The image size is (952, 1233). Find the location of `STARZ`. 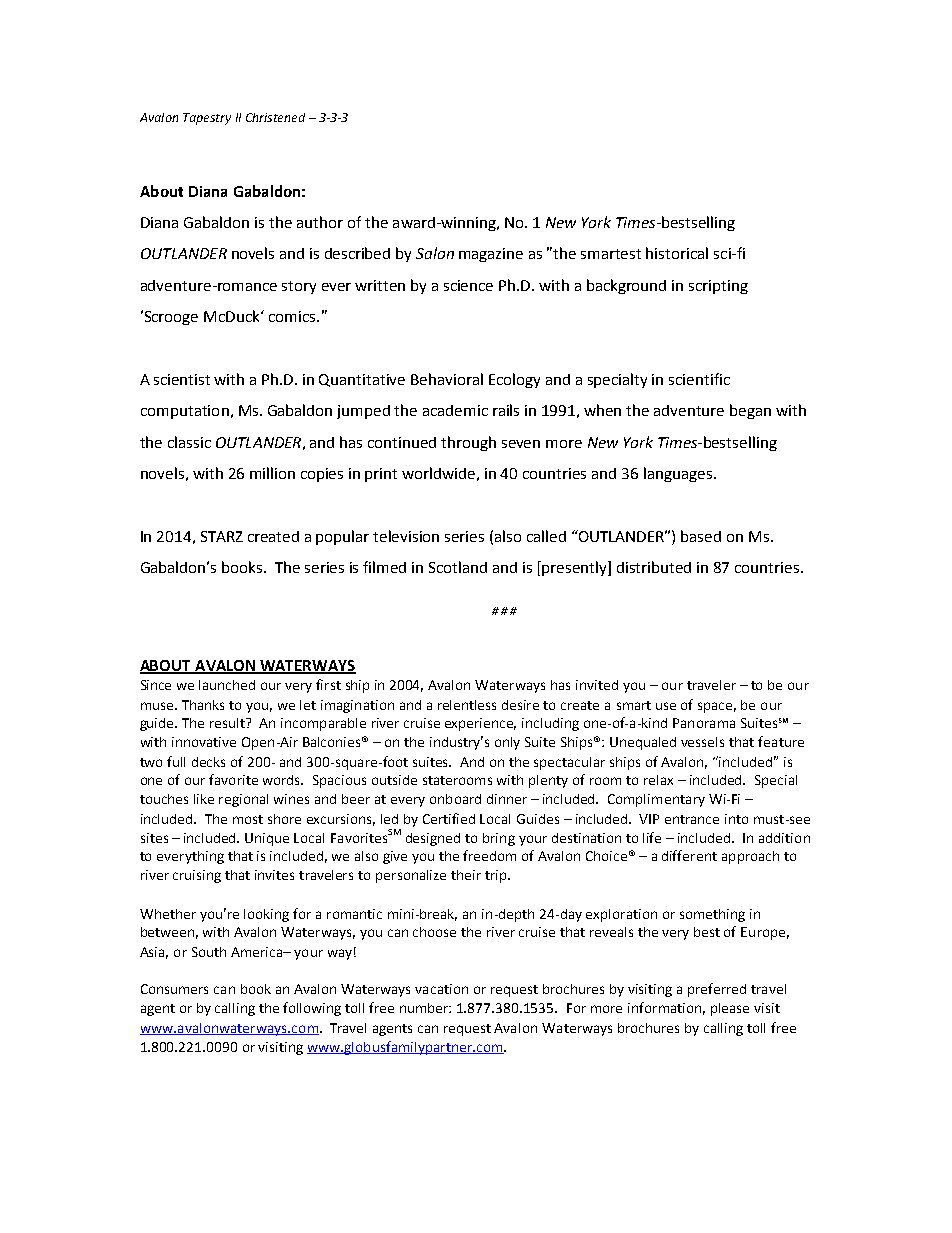

STARZ is located at coordinates (222, 536).
